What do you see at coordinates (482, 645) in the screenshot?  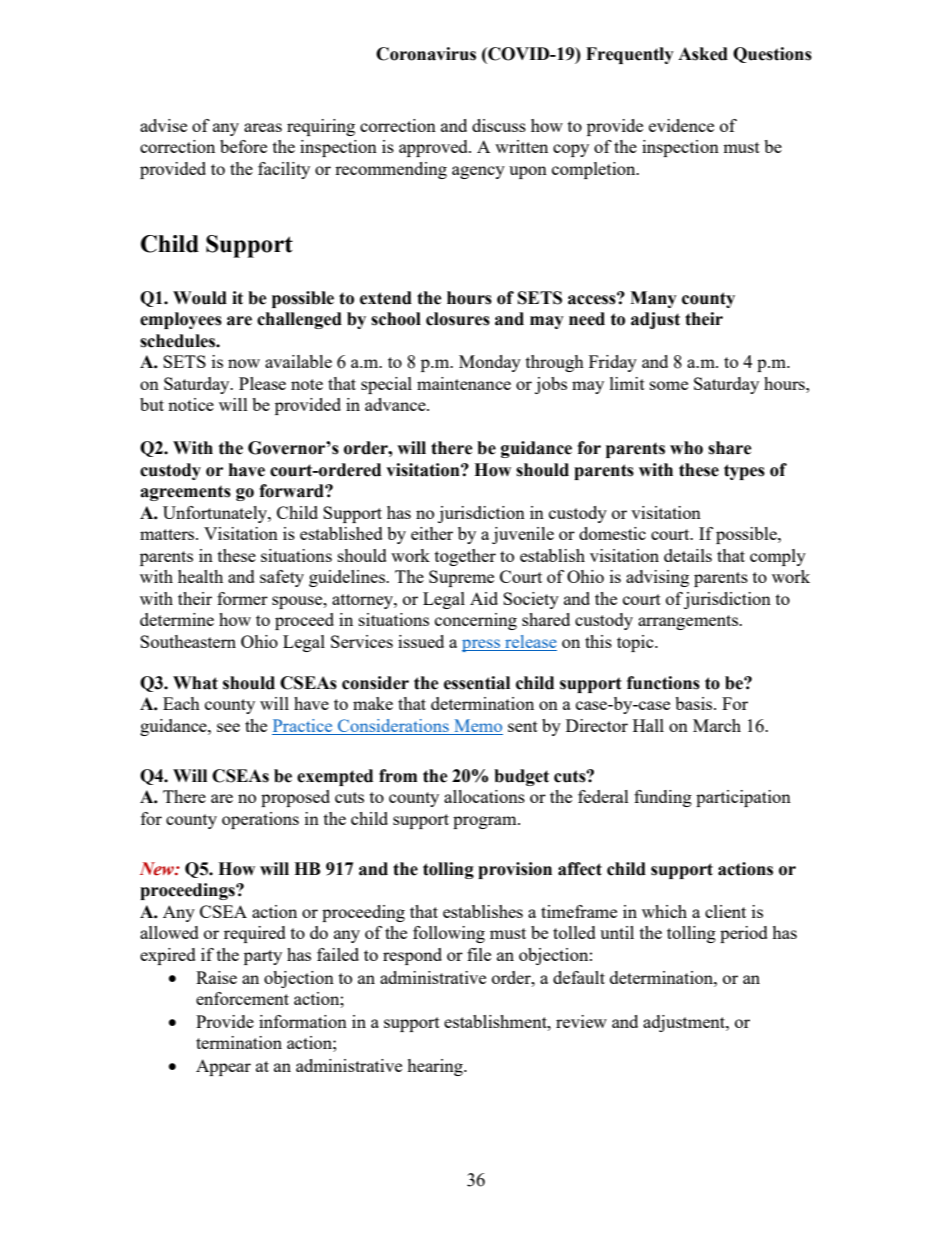 I see `press` at bounding box center [482, 645].
